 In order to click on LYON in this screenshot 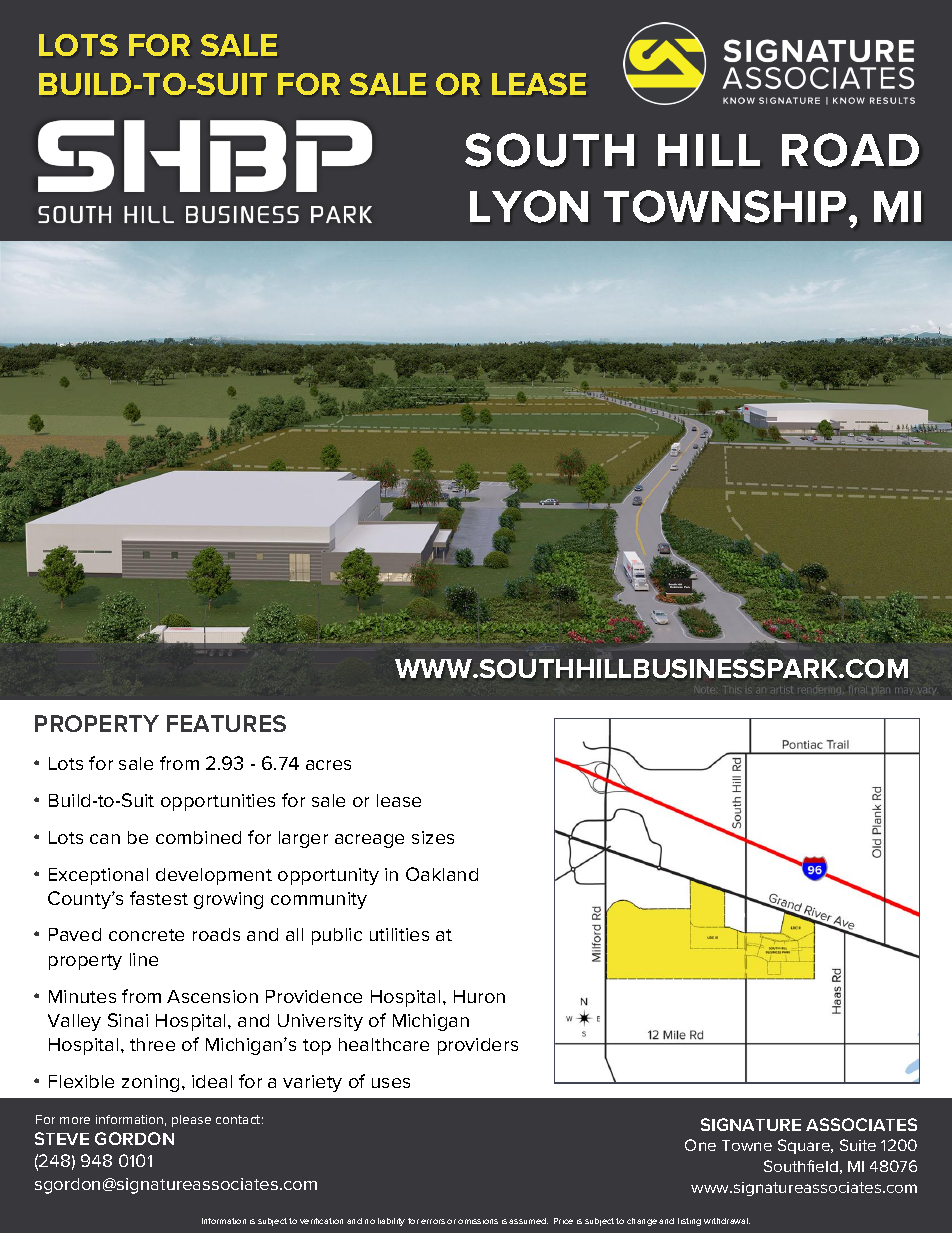, I will do `click(529, 206)`.
